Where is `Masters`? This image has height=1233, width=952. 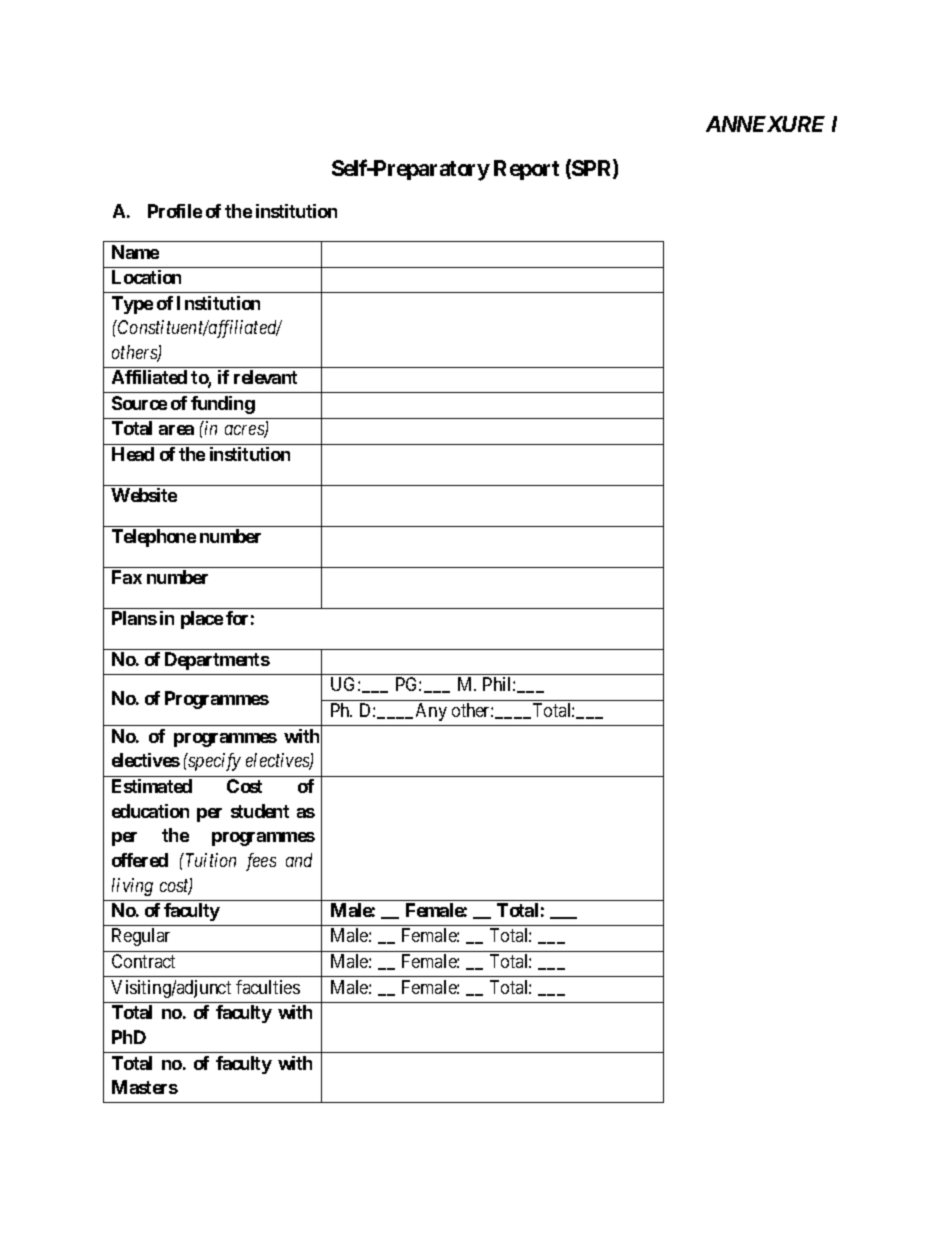
Masters is located at coordinates (145, 1087).
